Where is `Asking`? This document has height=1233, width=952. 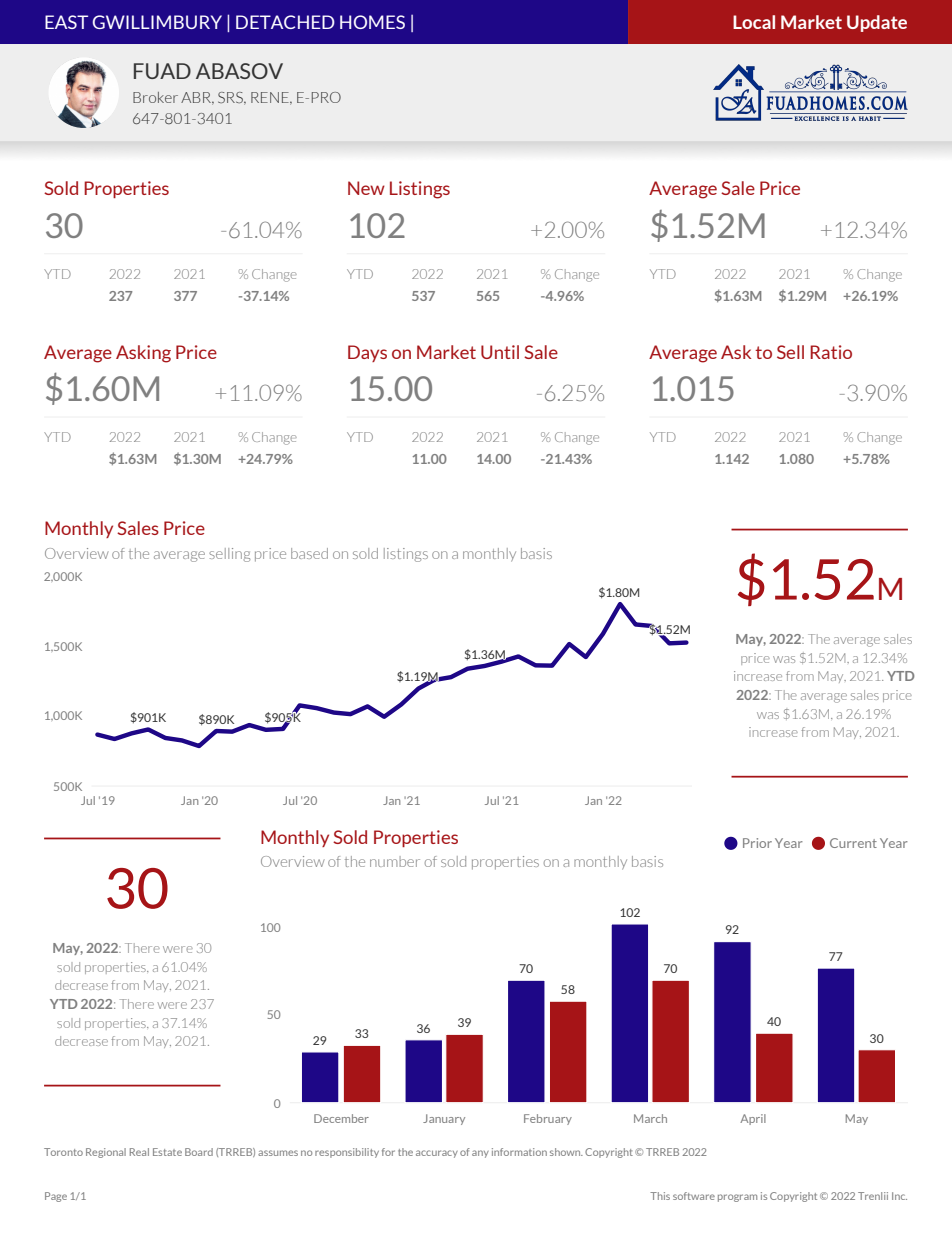
Asking is located at coordinates (143, 354).
